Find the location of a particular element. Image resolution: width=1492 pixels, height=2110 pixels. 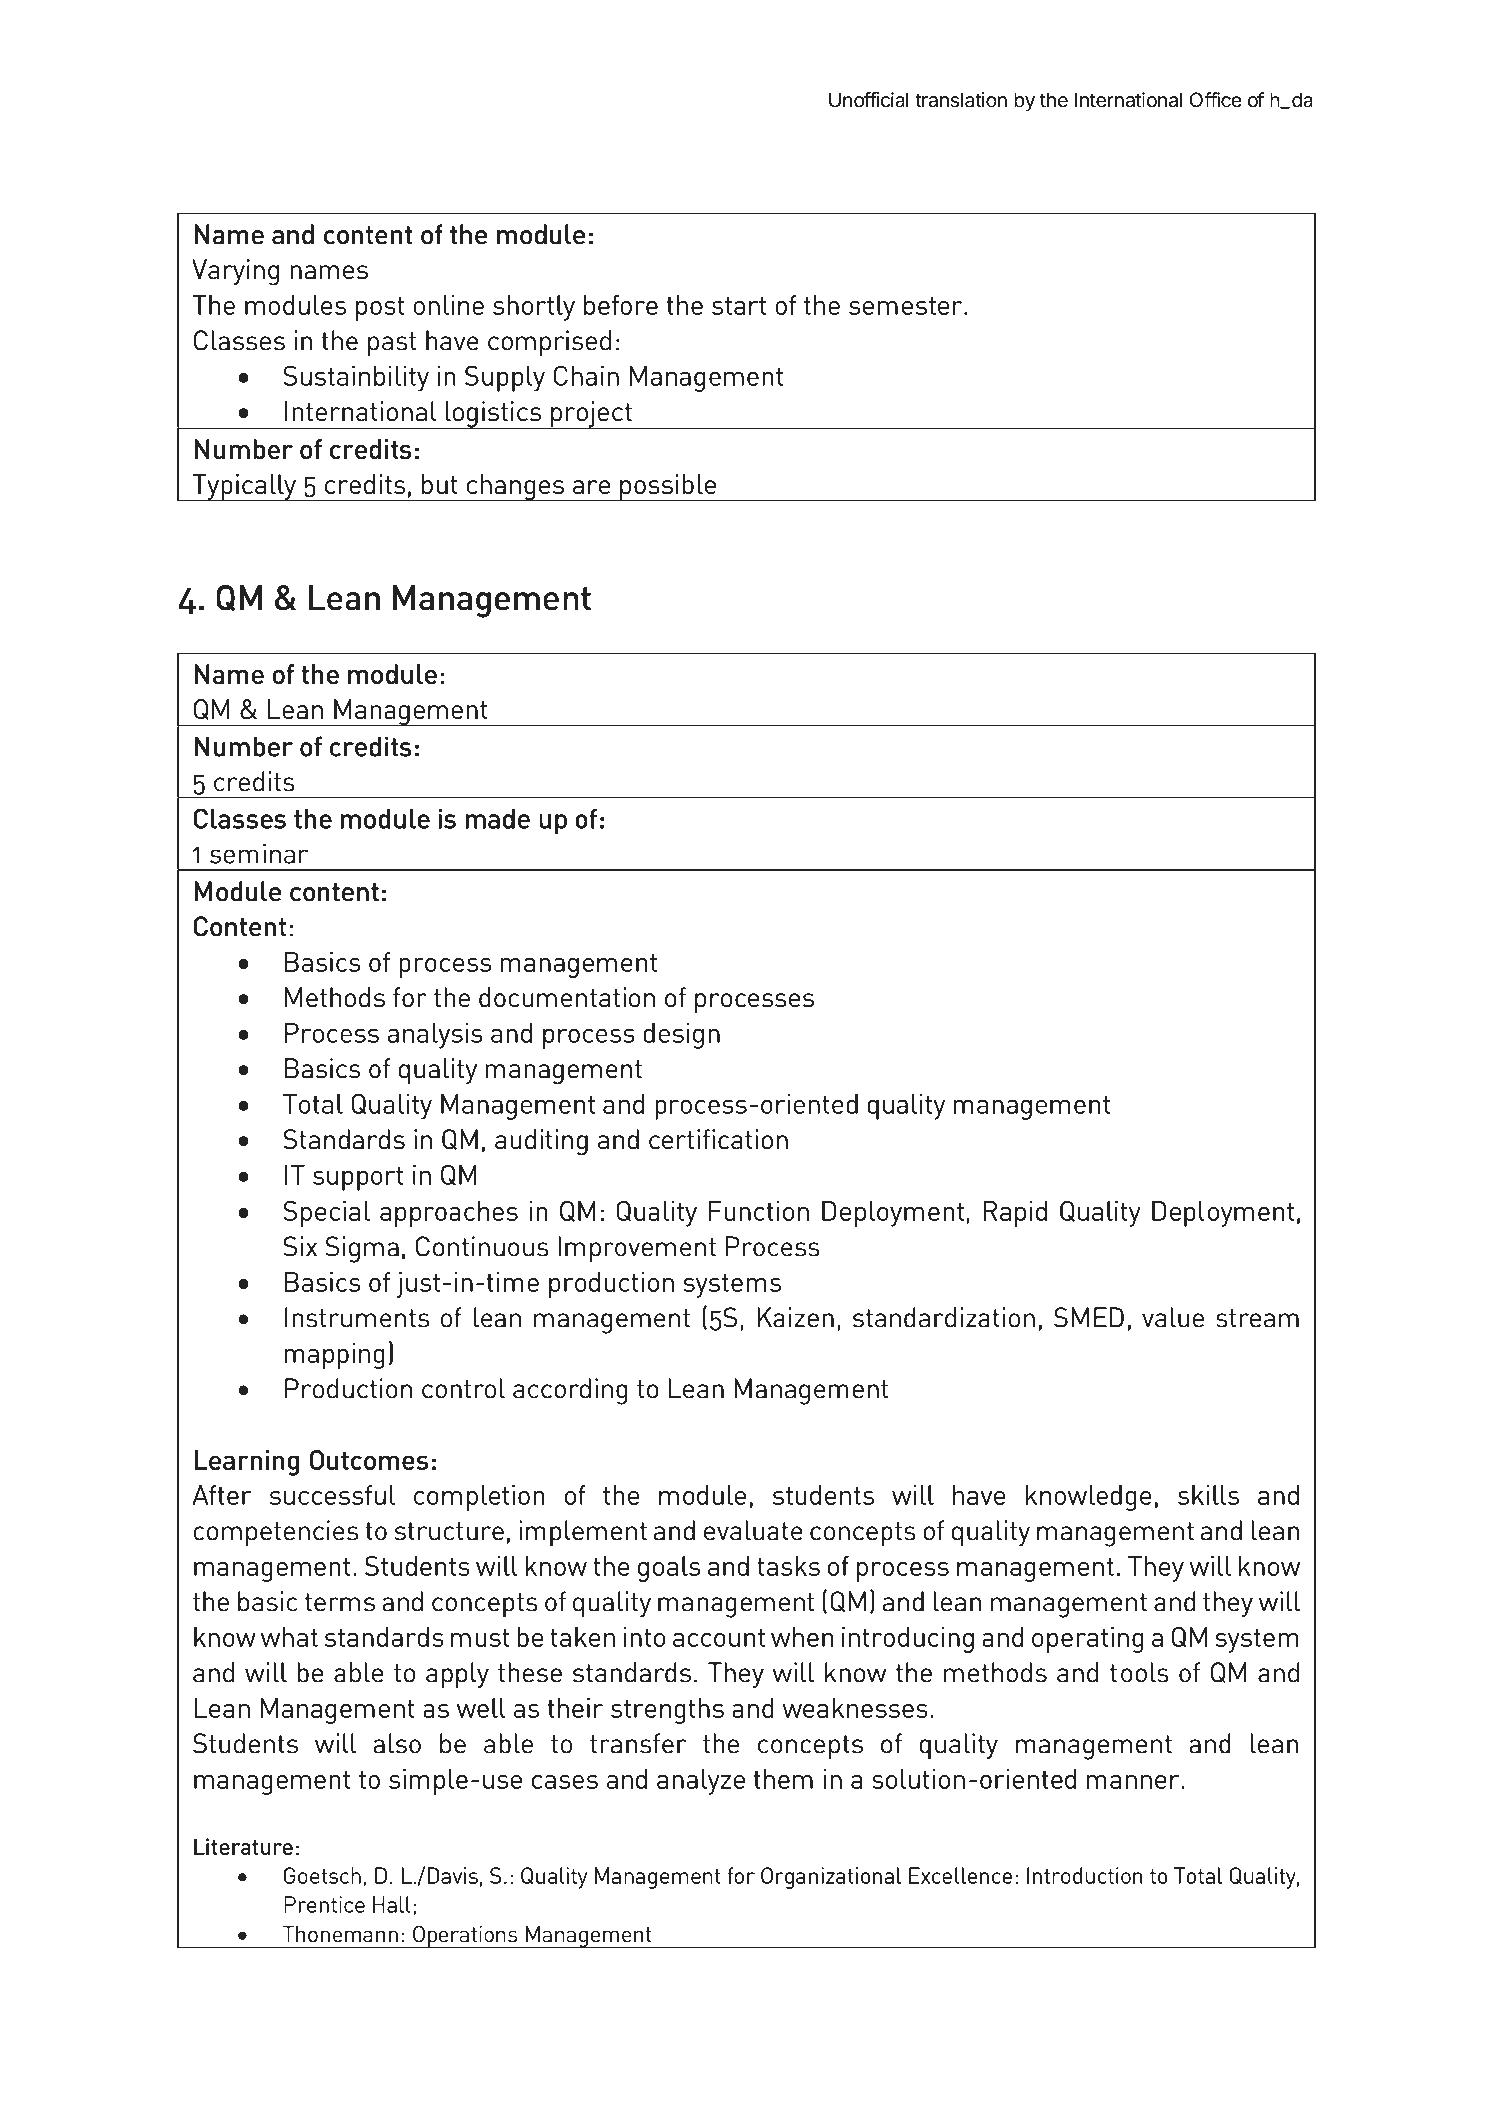

seminar is located at coordinates (259, 853).
